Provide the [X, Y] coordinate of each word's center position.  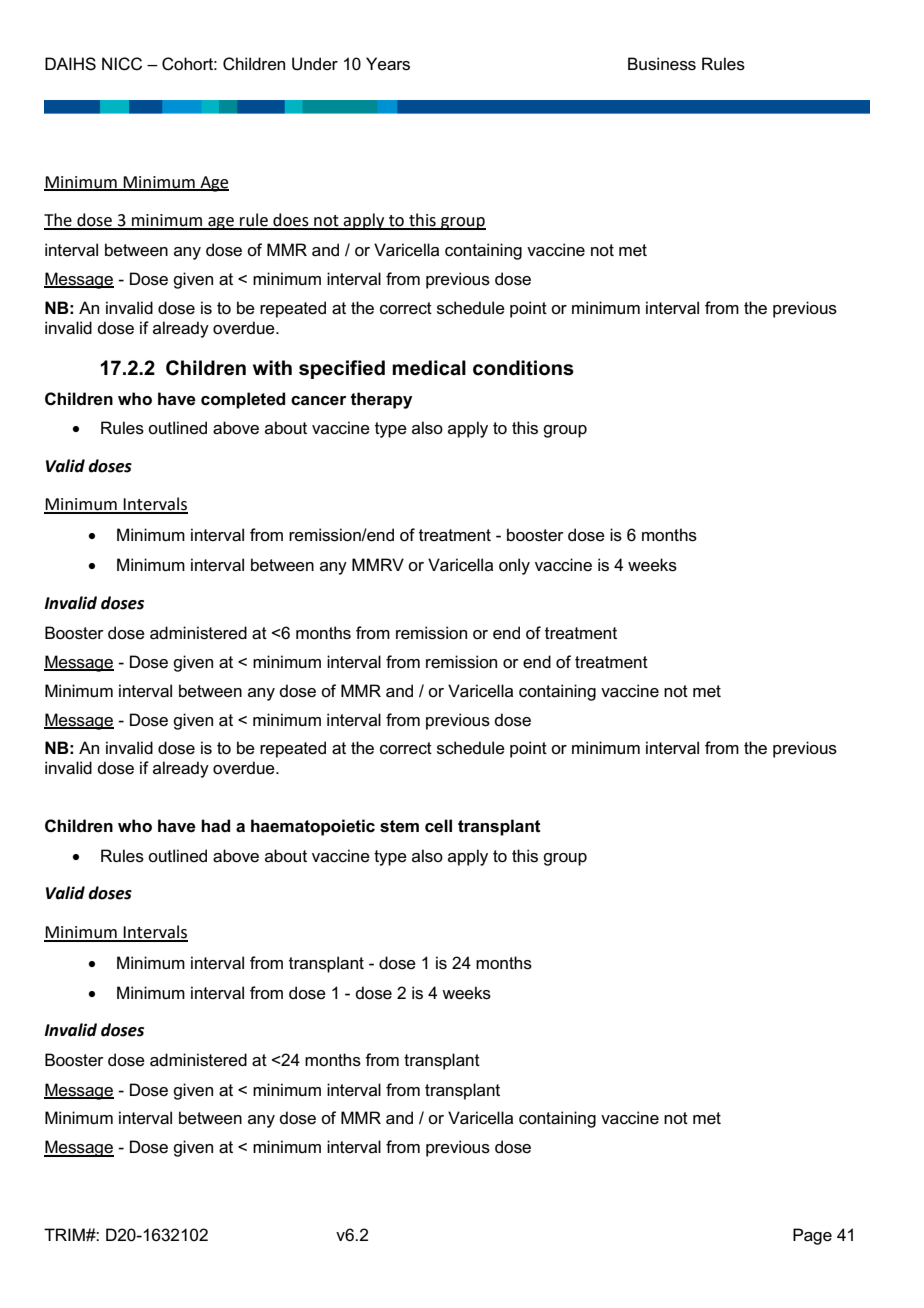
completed [243, 400]
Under [315, 64]
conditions [523, 368]
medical [429, 368]
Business [662, 64]
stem [399, 826]
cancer [318, 401]
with [272, 368]
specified [342, 369]
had [215, 826]
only [514, 566]
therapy [381, 400]
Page [812, 1236]
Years [388, 64]
